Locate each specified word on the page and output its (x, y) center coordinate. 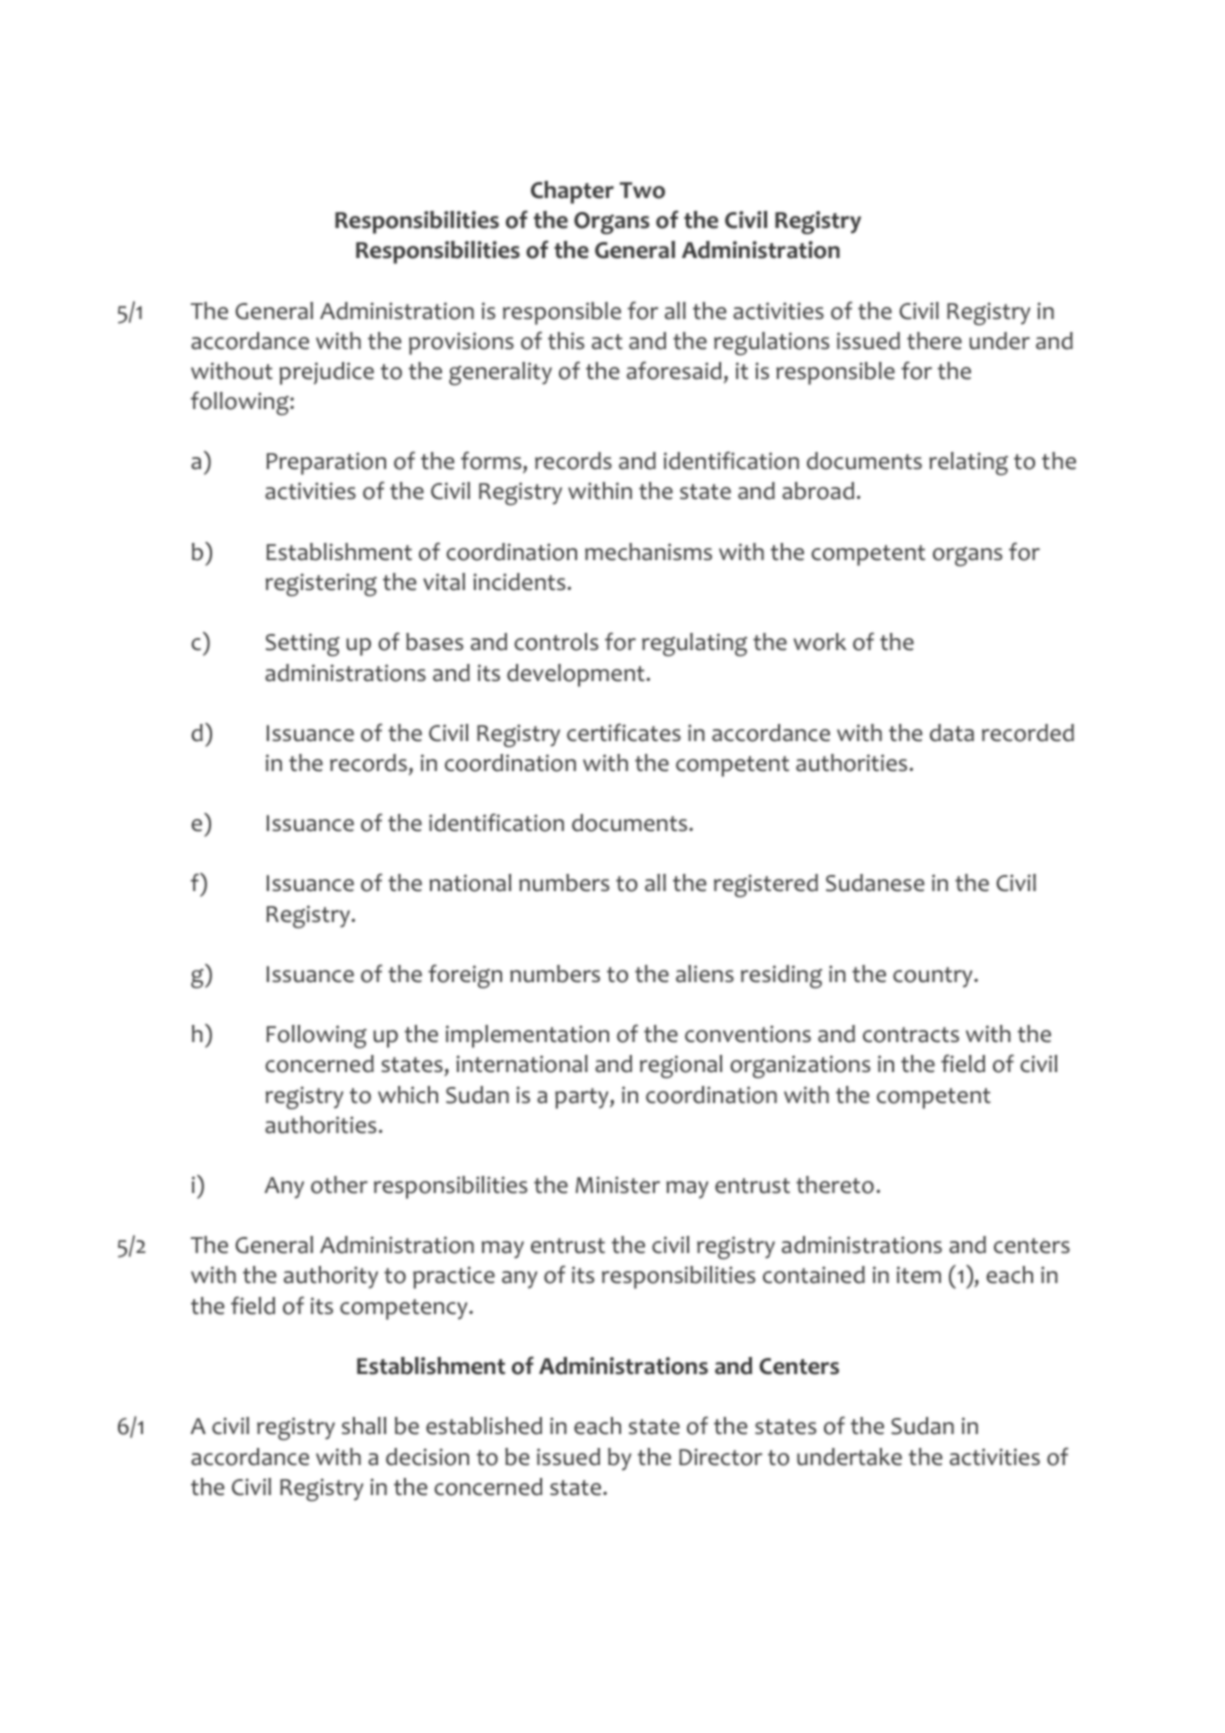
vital (444, 582)
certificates (624, 732)
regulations (771, 343)
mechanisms (648, 552)
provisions (461, 343)
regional (681, 1066)
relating (968, 463)
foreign (465, 976)
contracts (911, 1035)
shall (364, 1426)
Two (642, 190)
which (408, 1095)
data (952, 733)
